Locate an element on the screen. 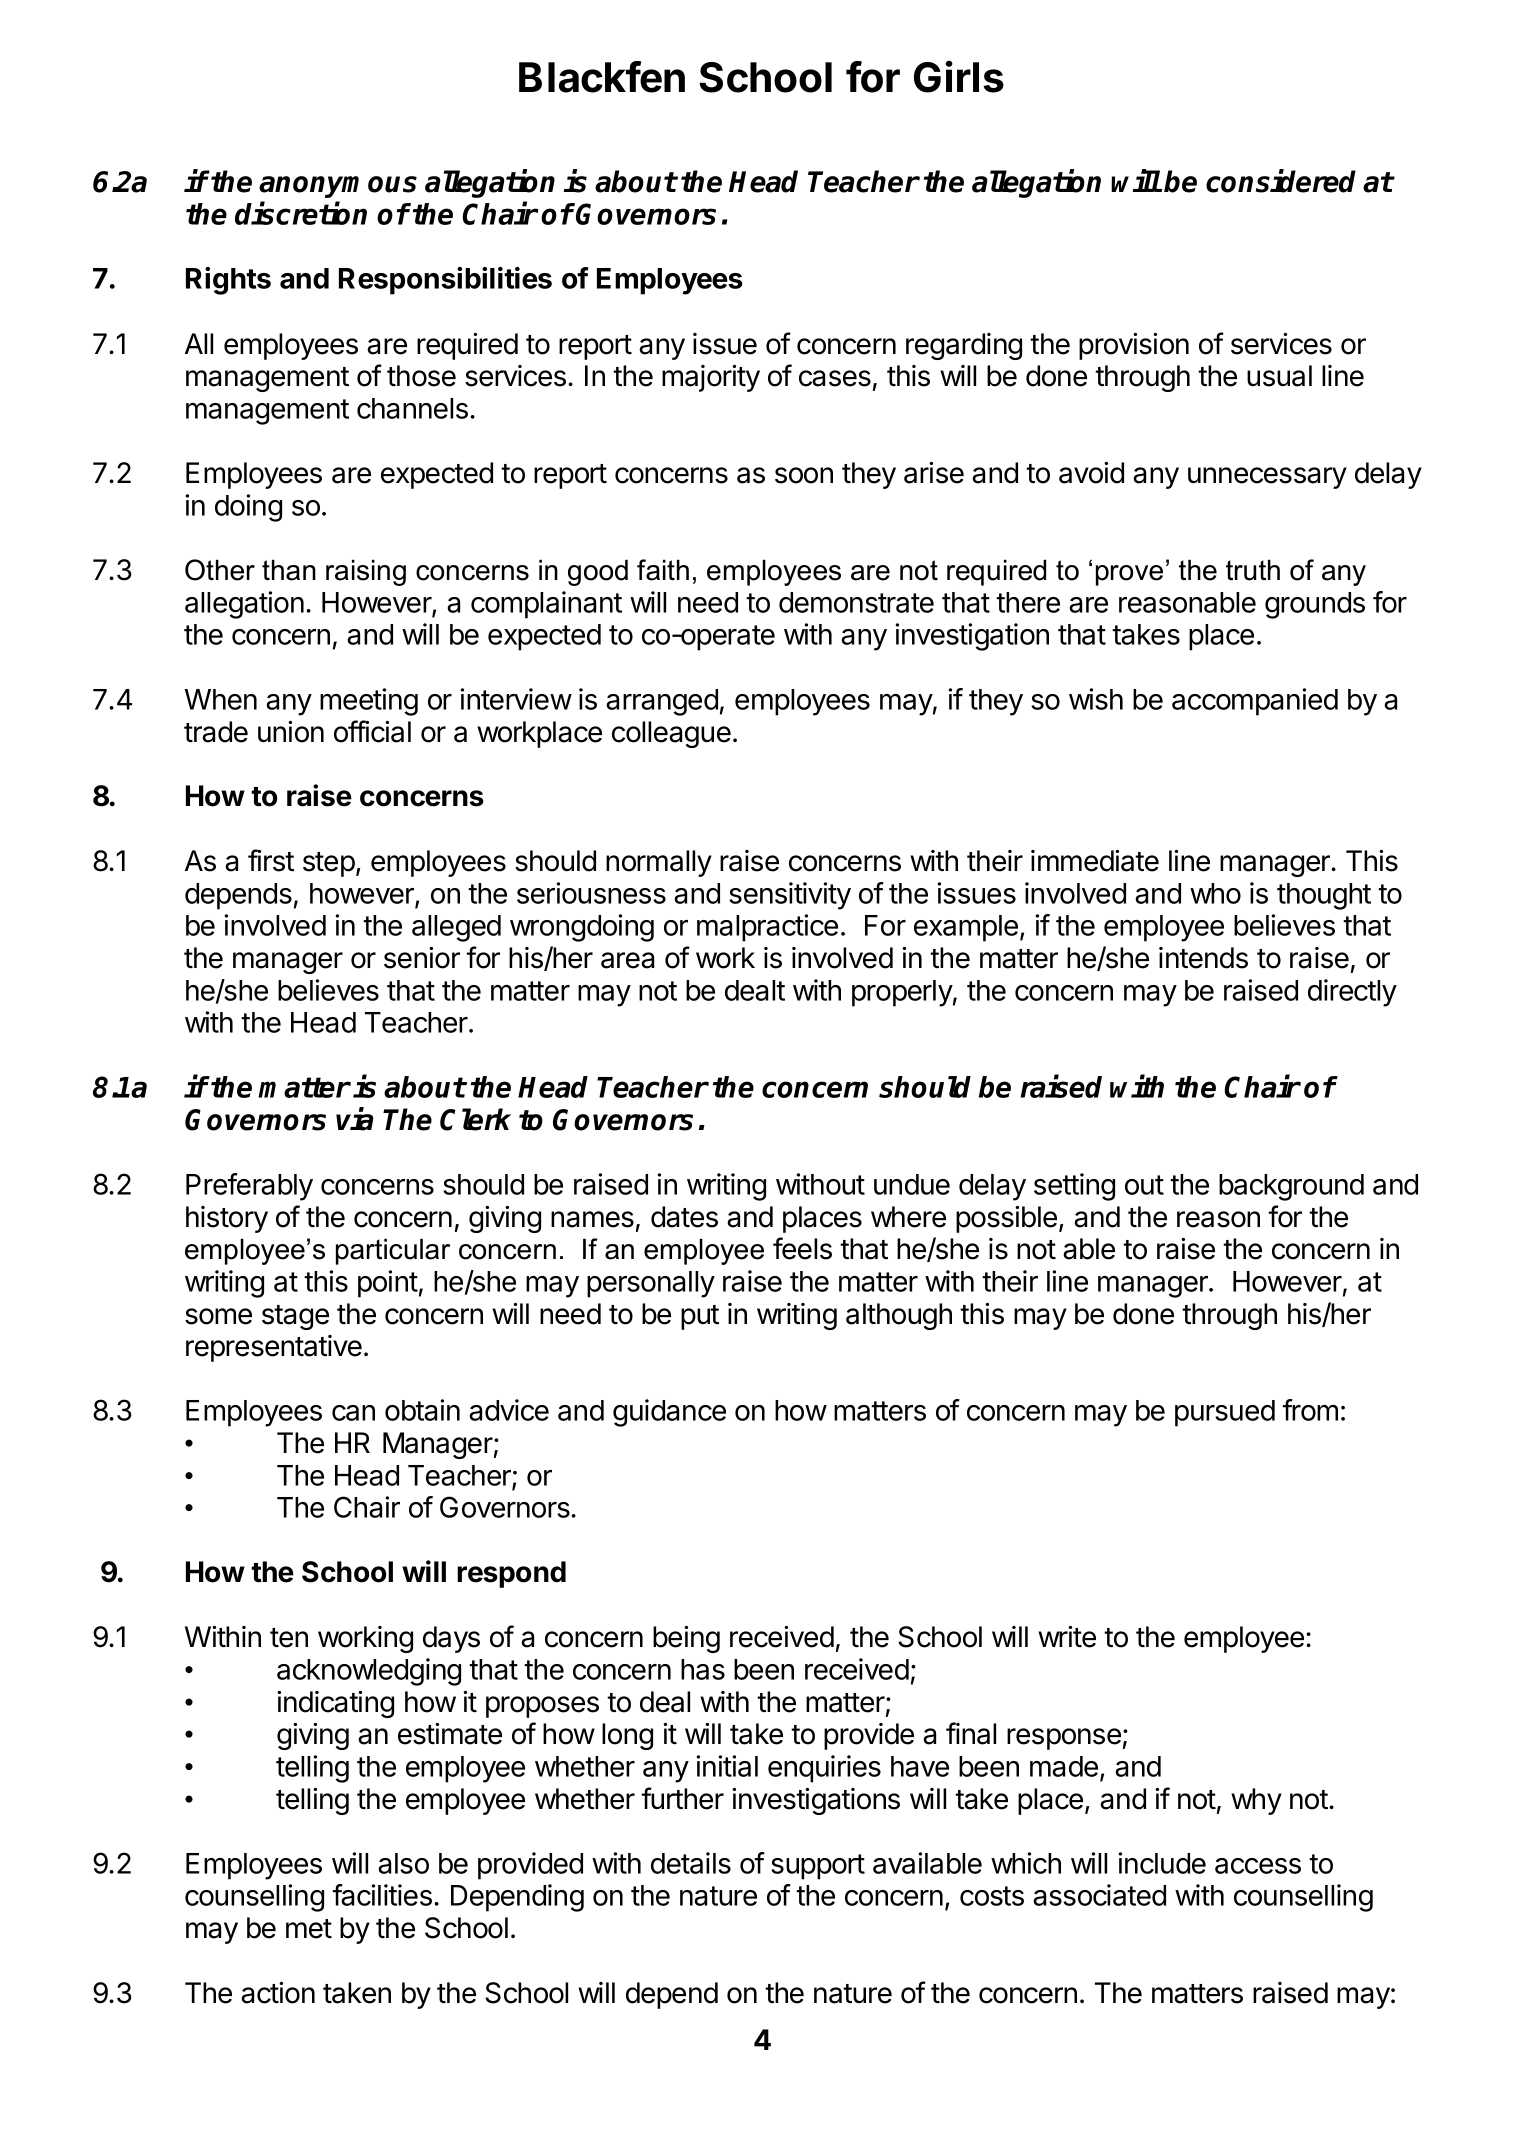 This screenshot has width=1522, height=2152. malpractice is located at coordinates (767, 928).
